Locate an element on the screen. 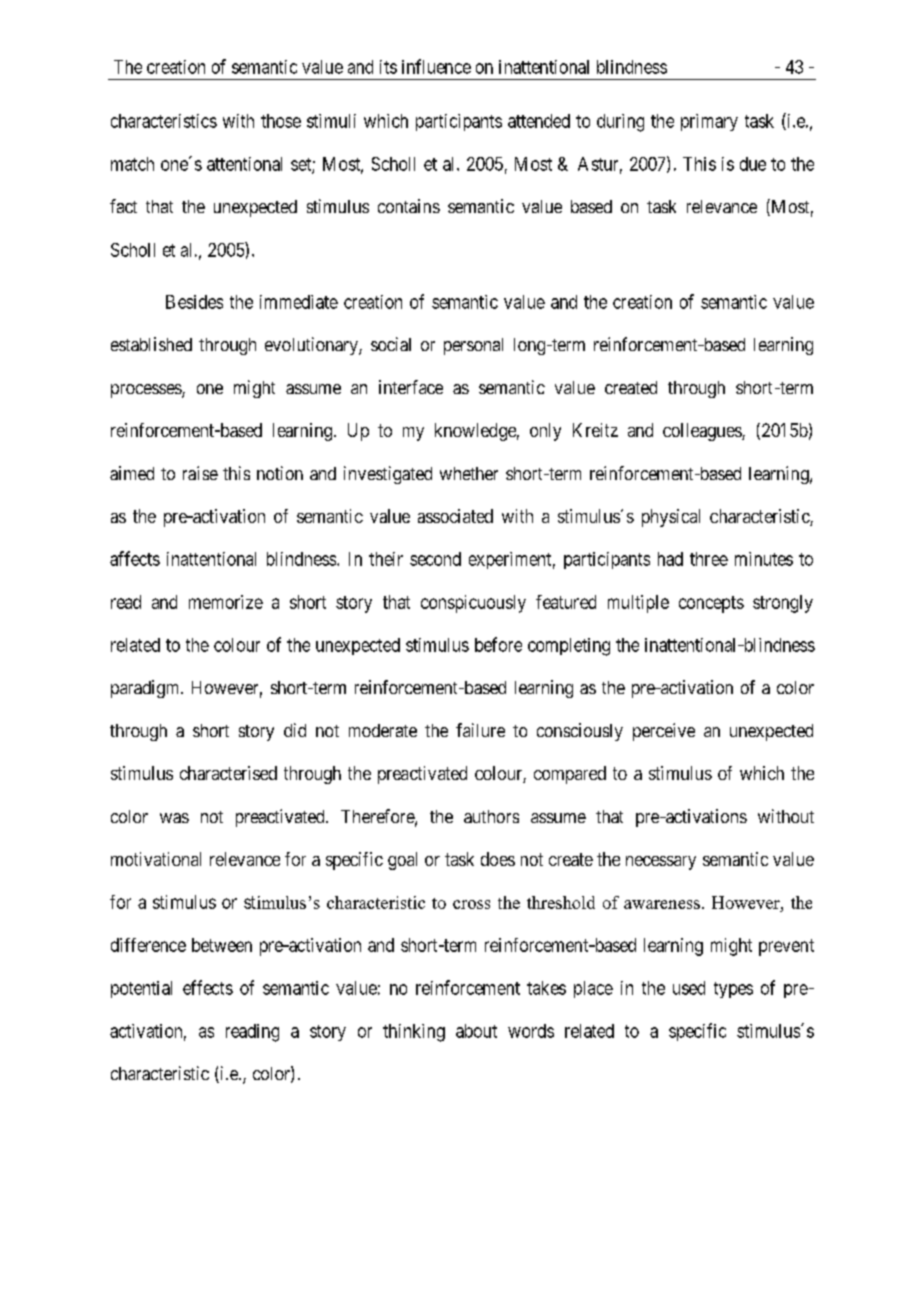 The width and height of the screenshot is (924, 1308). influence is located at coordinates (436, 66).
